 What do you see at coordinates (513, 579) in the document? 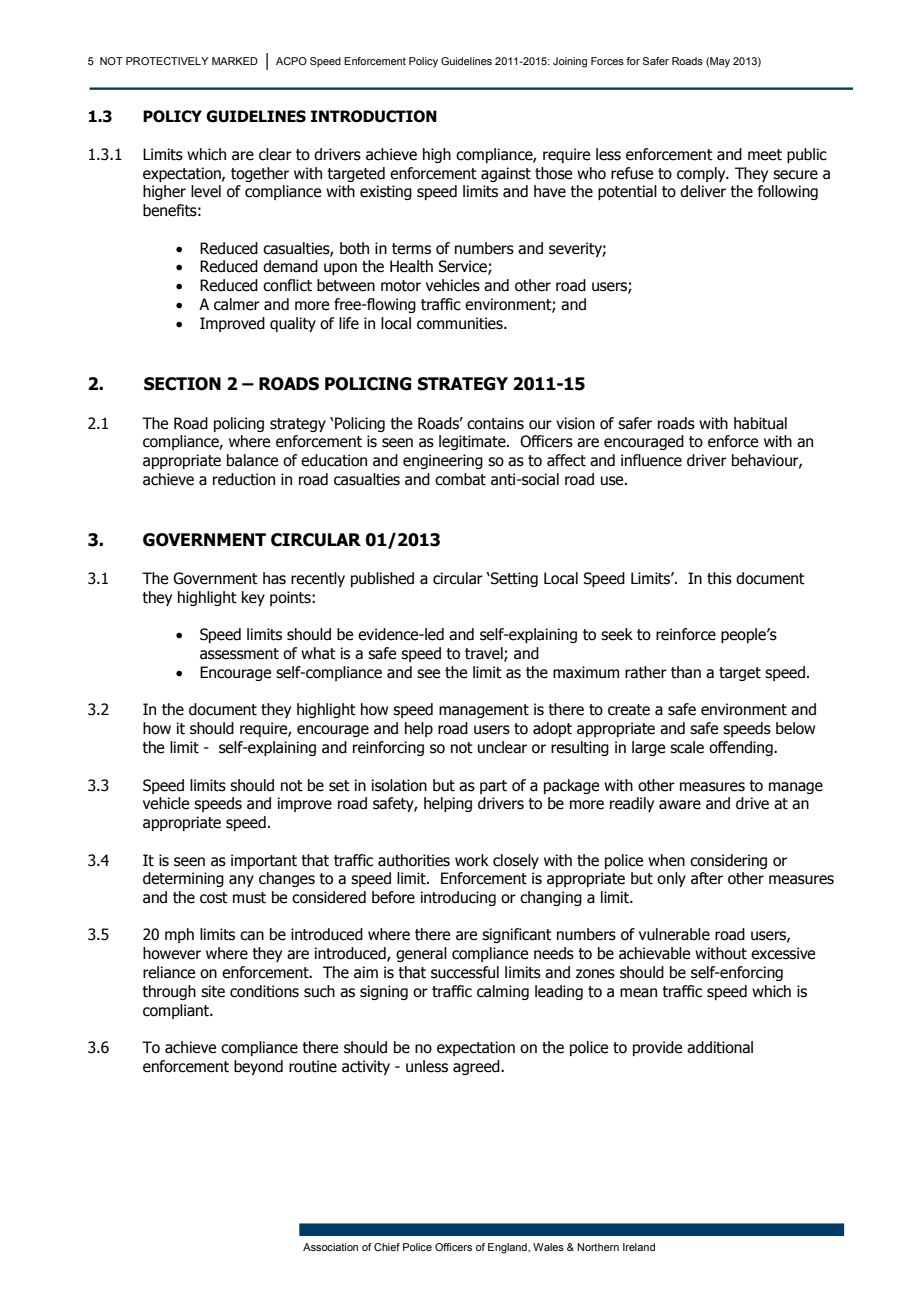
I see `Setting` at bounding box center [513, 579].
